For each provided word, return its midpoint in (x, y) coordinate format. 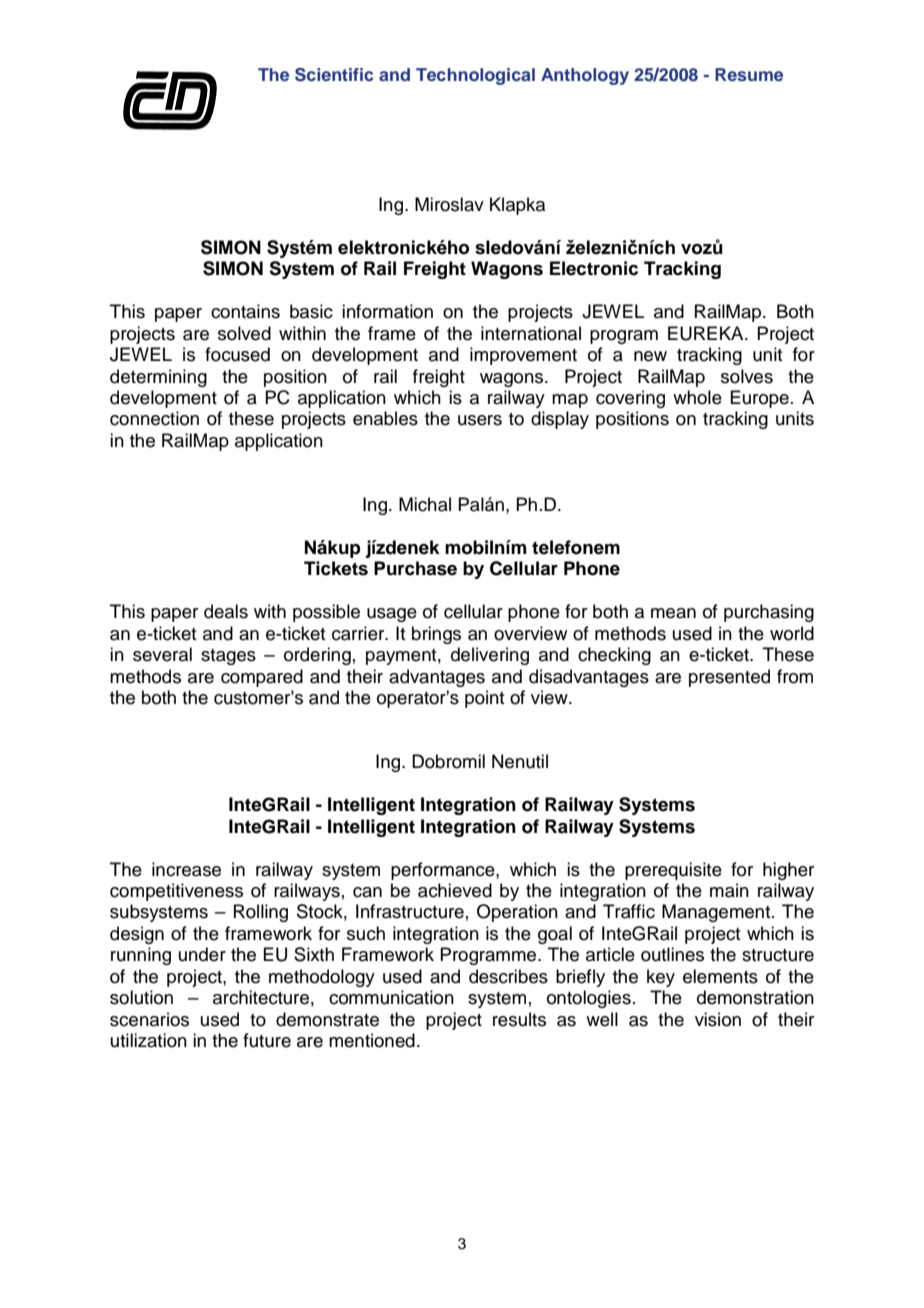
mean (673, 613)
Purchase (415, 568)
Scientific (334, 75)
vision (718, 1019)
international (531, 333)
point (484, 699)
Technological (475, 76)
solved (244, 333)
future (267, 1040)
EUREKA (707, 333)
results (519, 1019)
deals (226, 611)
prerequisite (673, 871)
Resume (749, 74)
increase (186, 869)
